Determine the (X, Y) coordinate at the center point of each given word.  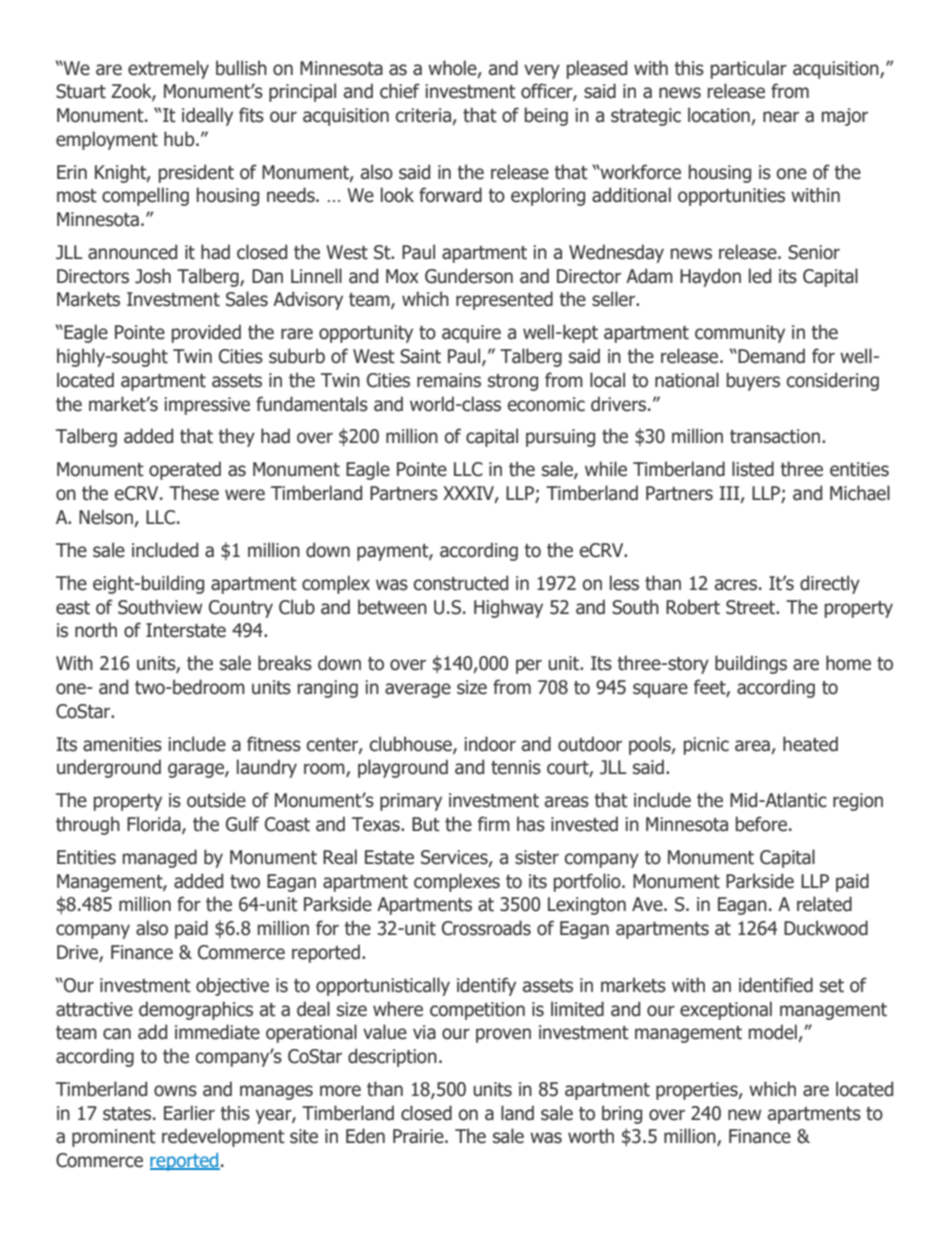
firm (494, 823)
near (781, 117)
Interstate (186, 630)
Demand (771, 356)
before (763, 824)
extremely (168, 69)
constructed (461, 583)
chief (400, 91)
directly (830, 584)
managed (160, 858)
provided (206, 333)
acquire (471, 334)
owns (175, 1091)
